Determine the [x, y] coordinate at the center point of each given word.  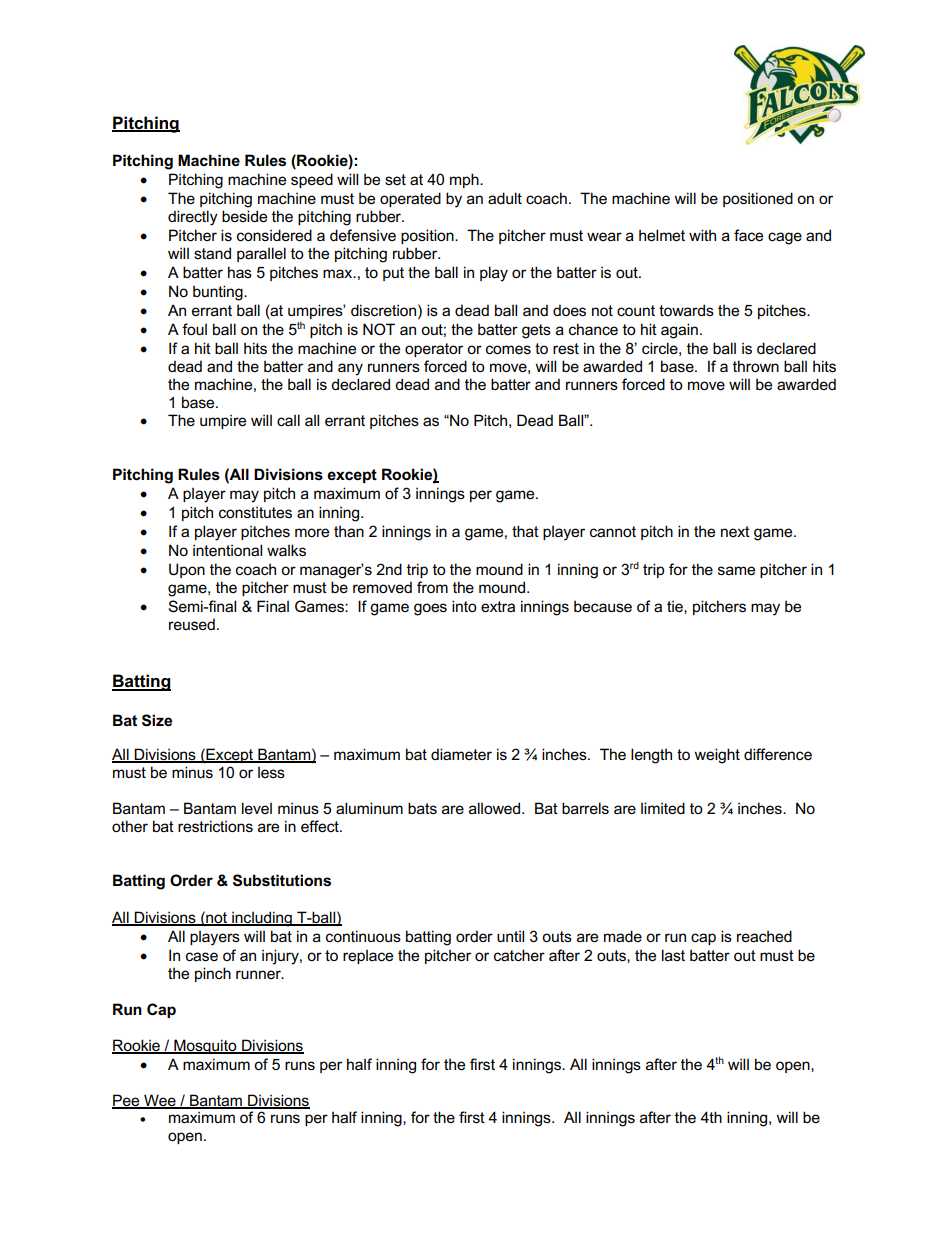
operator [434, 350]
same [736, 570]
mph [465, 180]
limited [663, 808]
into [464, 606]
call [288, 420]
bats [422, 808]
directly [193, 218]
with [702, 235]
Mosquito [205, 1046]
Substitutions [282, 880]
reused [192, 624]
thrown [756, 366]
